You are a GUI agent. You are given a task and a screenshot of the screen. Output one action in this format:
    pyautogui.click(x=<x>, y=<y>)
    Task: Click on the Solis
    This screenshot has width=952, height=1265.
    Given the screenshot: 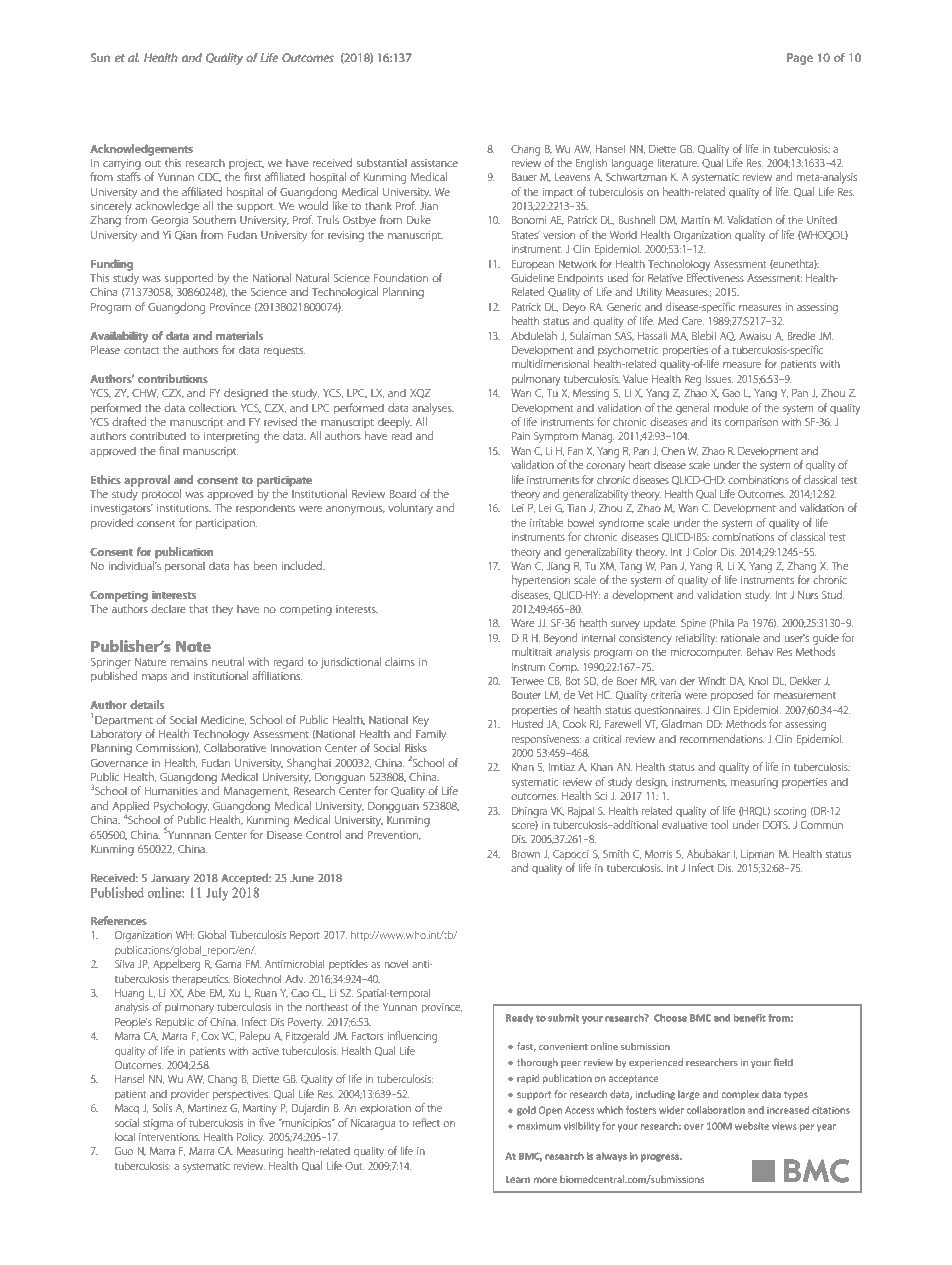 What is the action you would take?
    pyautogui.click(x=162, y=1107)
